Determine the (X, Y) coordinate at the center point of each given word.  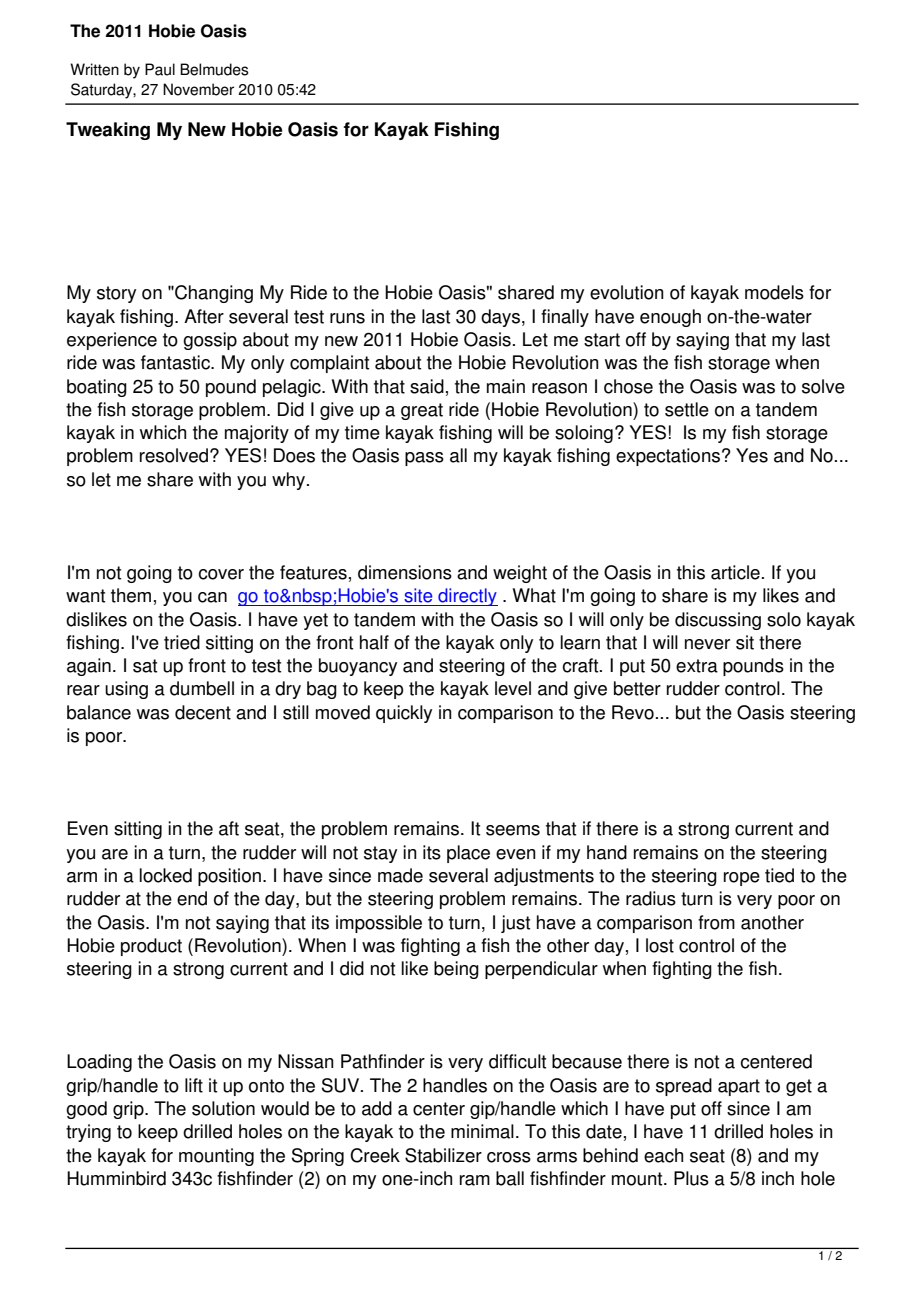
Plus (691, 1178)
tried (182, 642)
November (198, 89)
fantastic (176, 362)
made (400, 875)
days (502, 318)
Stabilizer (443, 1155)
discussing (718, 621)
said (427, 386)
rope (742, 879)
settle (687, 409)
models (774, 292)
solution (223, 1108)
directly (467, 597)
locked (165, 875)
